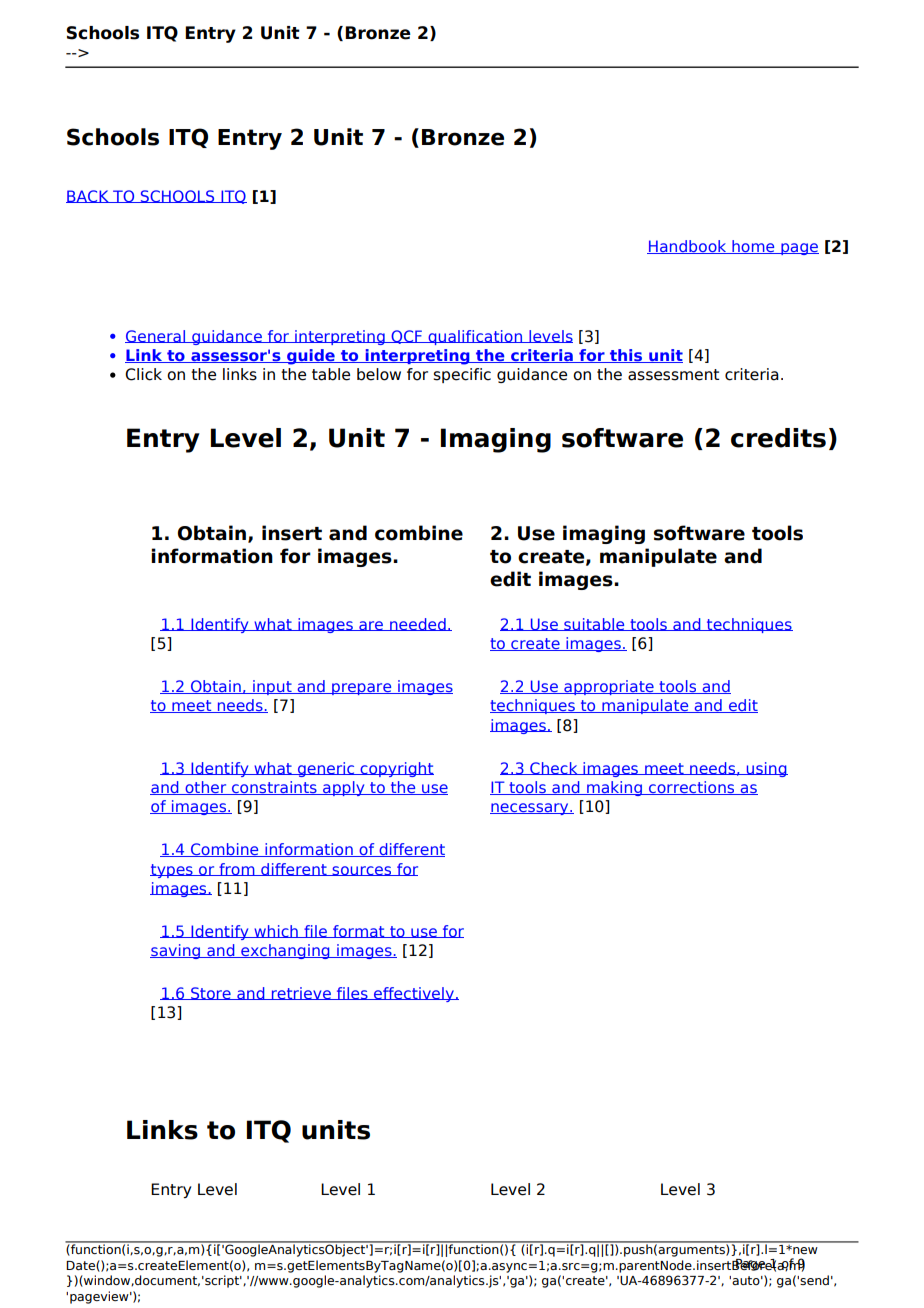 The width and height of the screenshot is (924, 1308). I want to click on prepare, so click(362, 689).
